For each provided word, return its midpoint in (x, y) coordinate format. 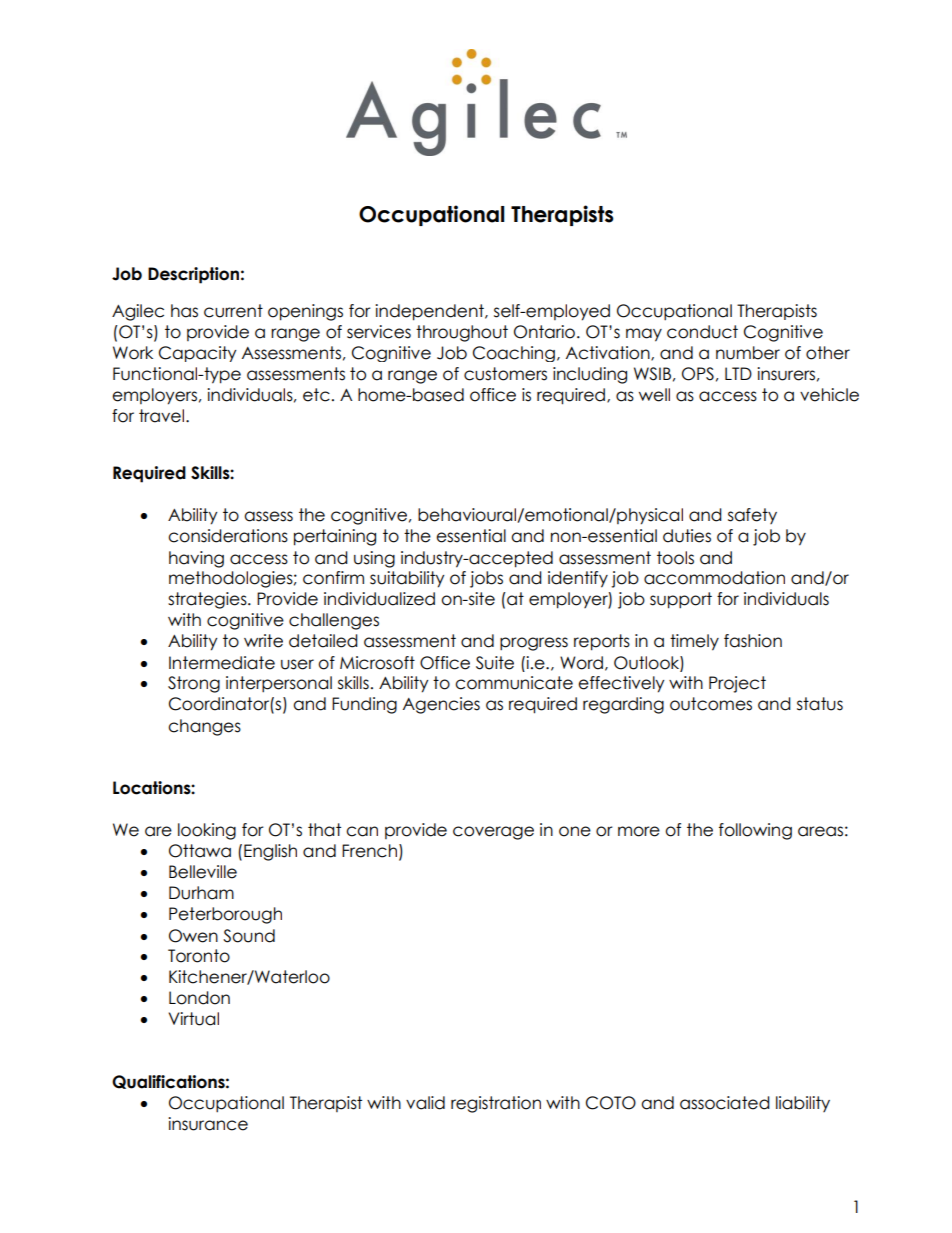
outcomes (711, 704)
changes (204, 727)
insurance (208, 1124)
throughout (462, 333)
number (748, 353)
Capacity (198, 354)
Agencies (441, 705)
